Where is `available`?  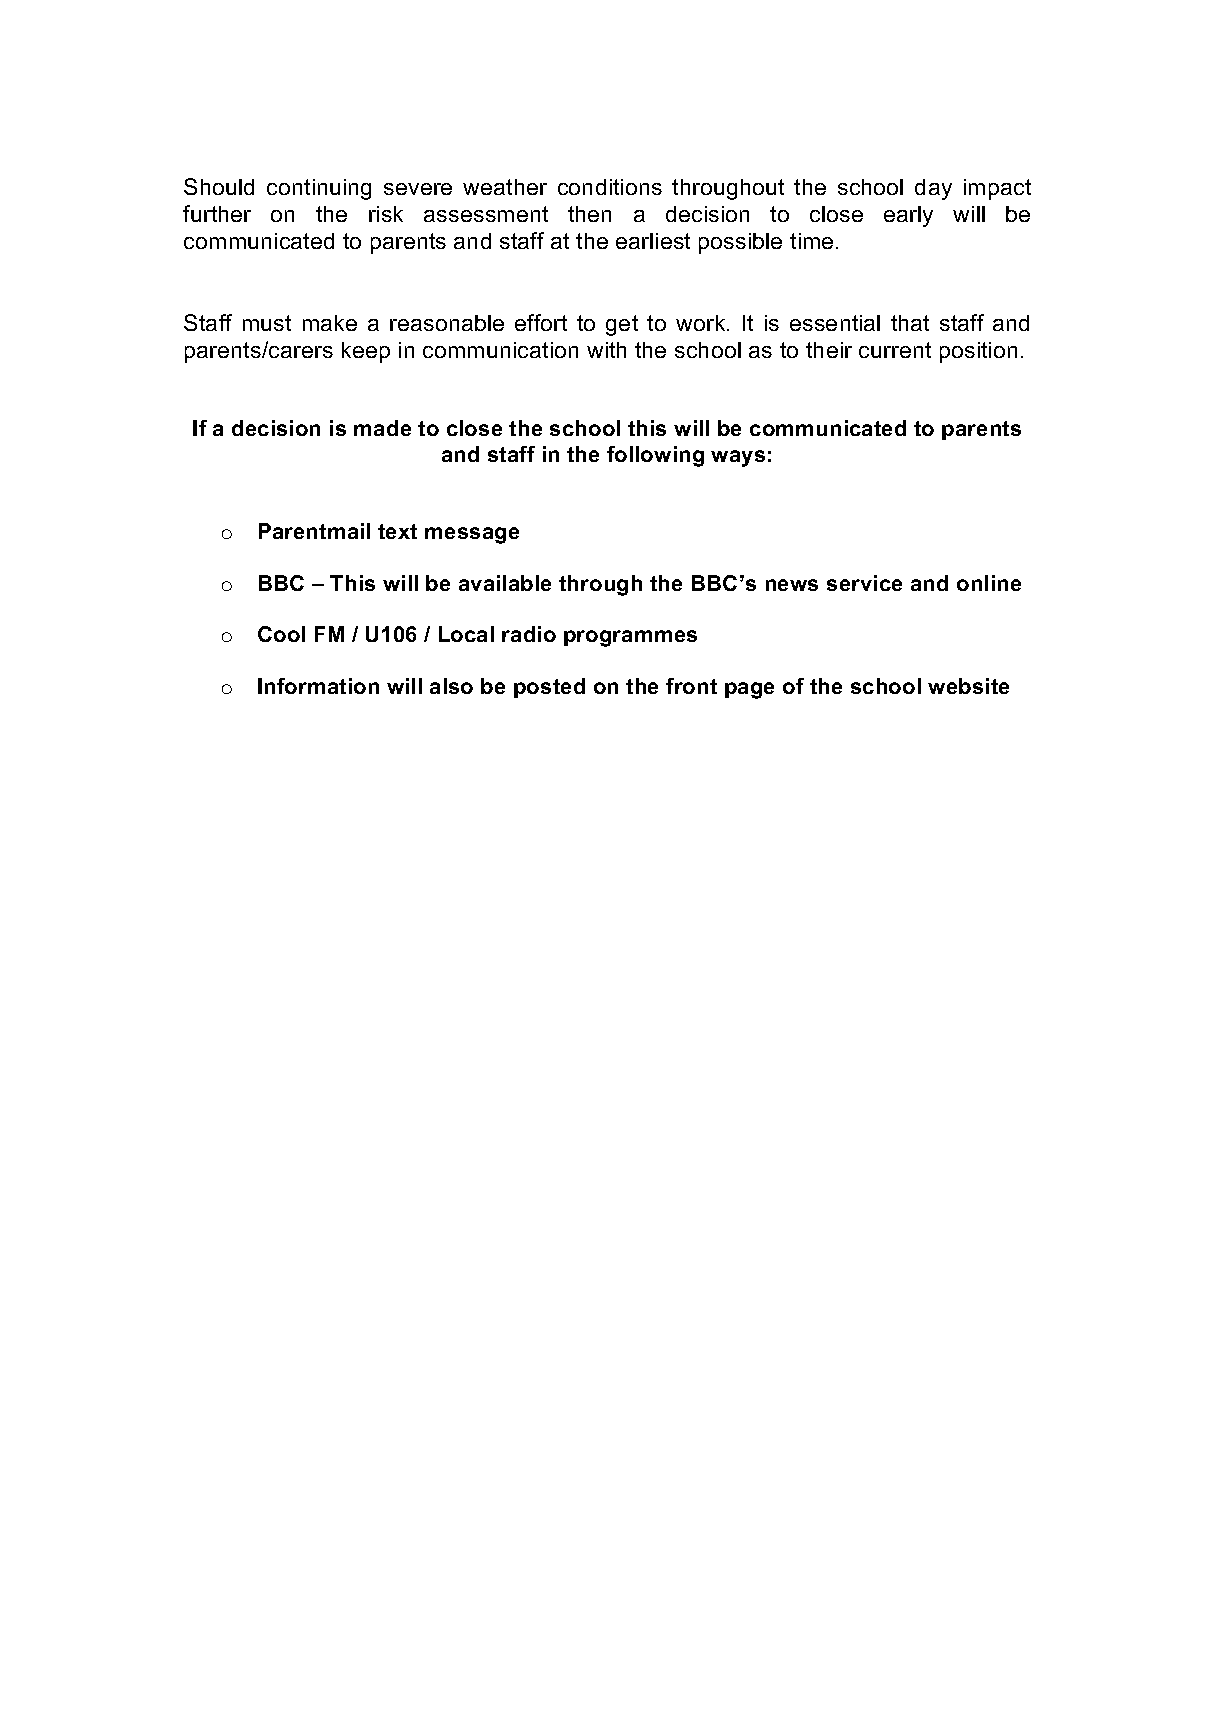 available is located at coordinates (505, 583).
